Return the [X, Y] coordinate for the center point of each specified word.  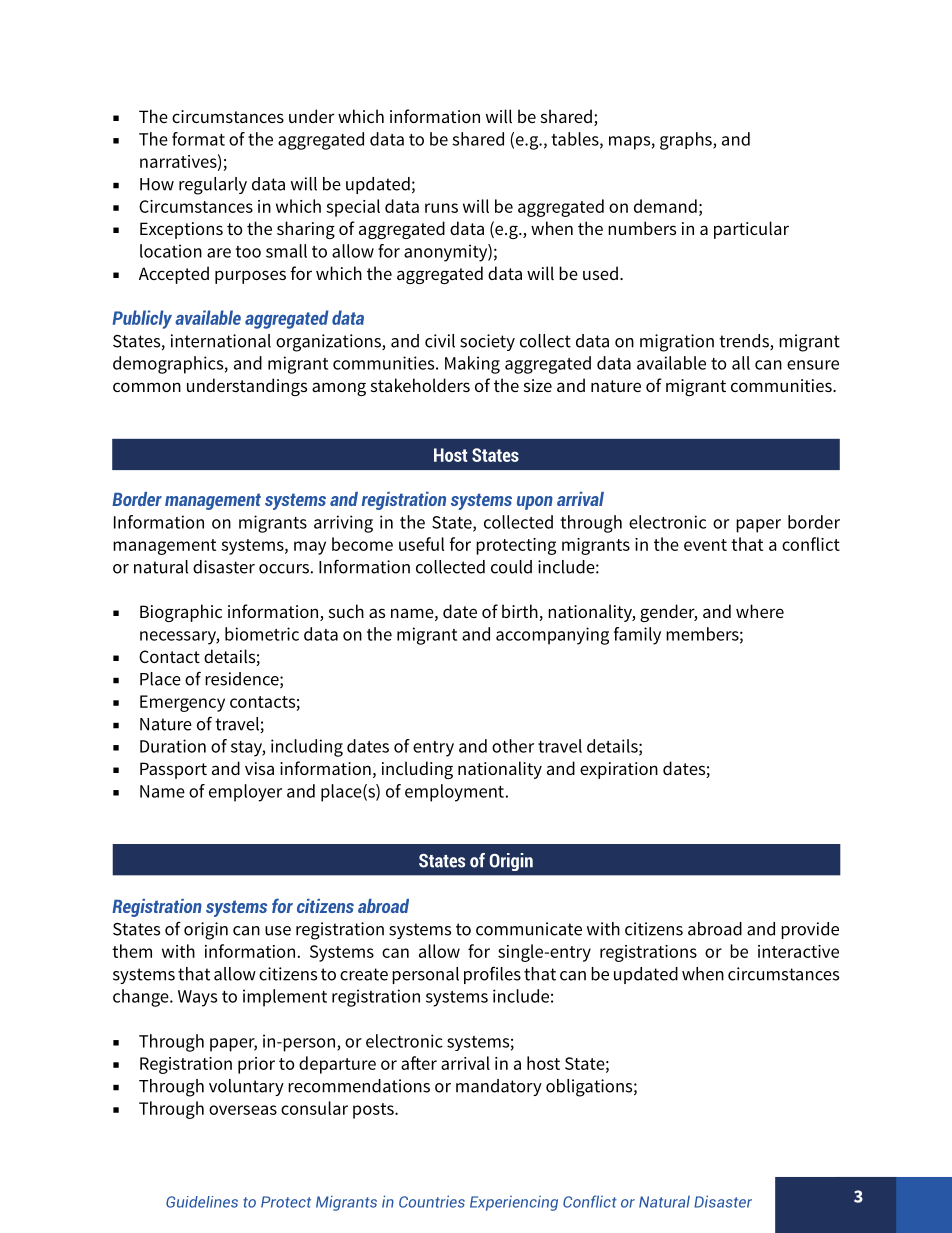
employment [454, 793]
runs [441, 208]
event [705, 545]
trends [745, 342]
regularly [213, 186]
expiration [619, 770]
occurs [284, 569]
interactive [798, 951]
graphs [687, 141]
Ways [197, 998]
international [221, 341]
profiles [492, 975]
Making [472, 365]
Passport [173, 770]
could [511, 567]
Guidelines [202, 1202]
